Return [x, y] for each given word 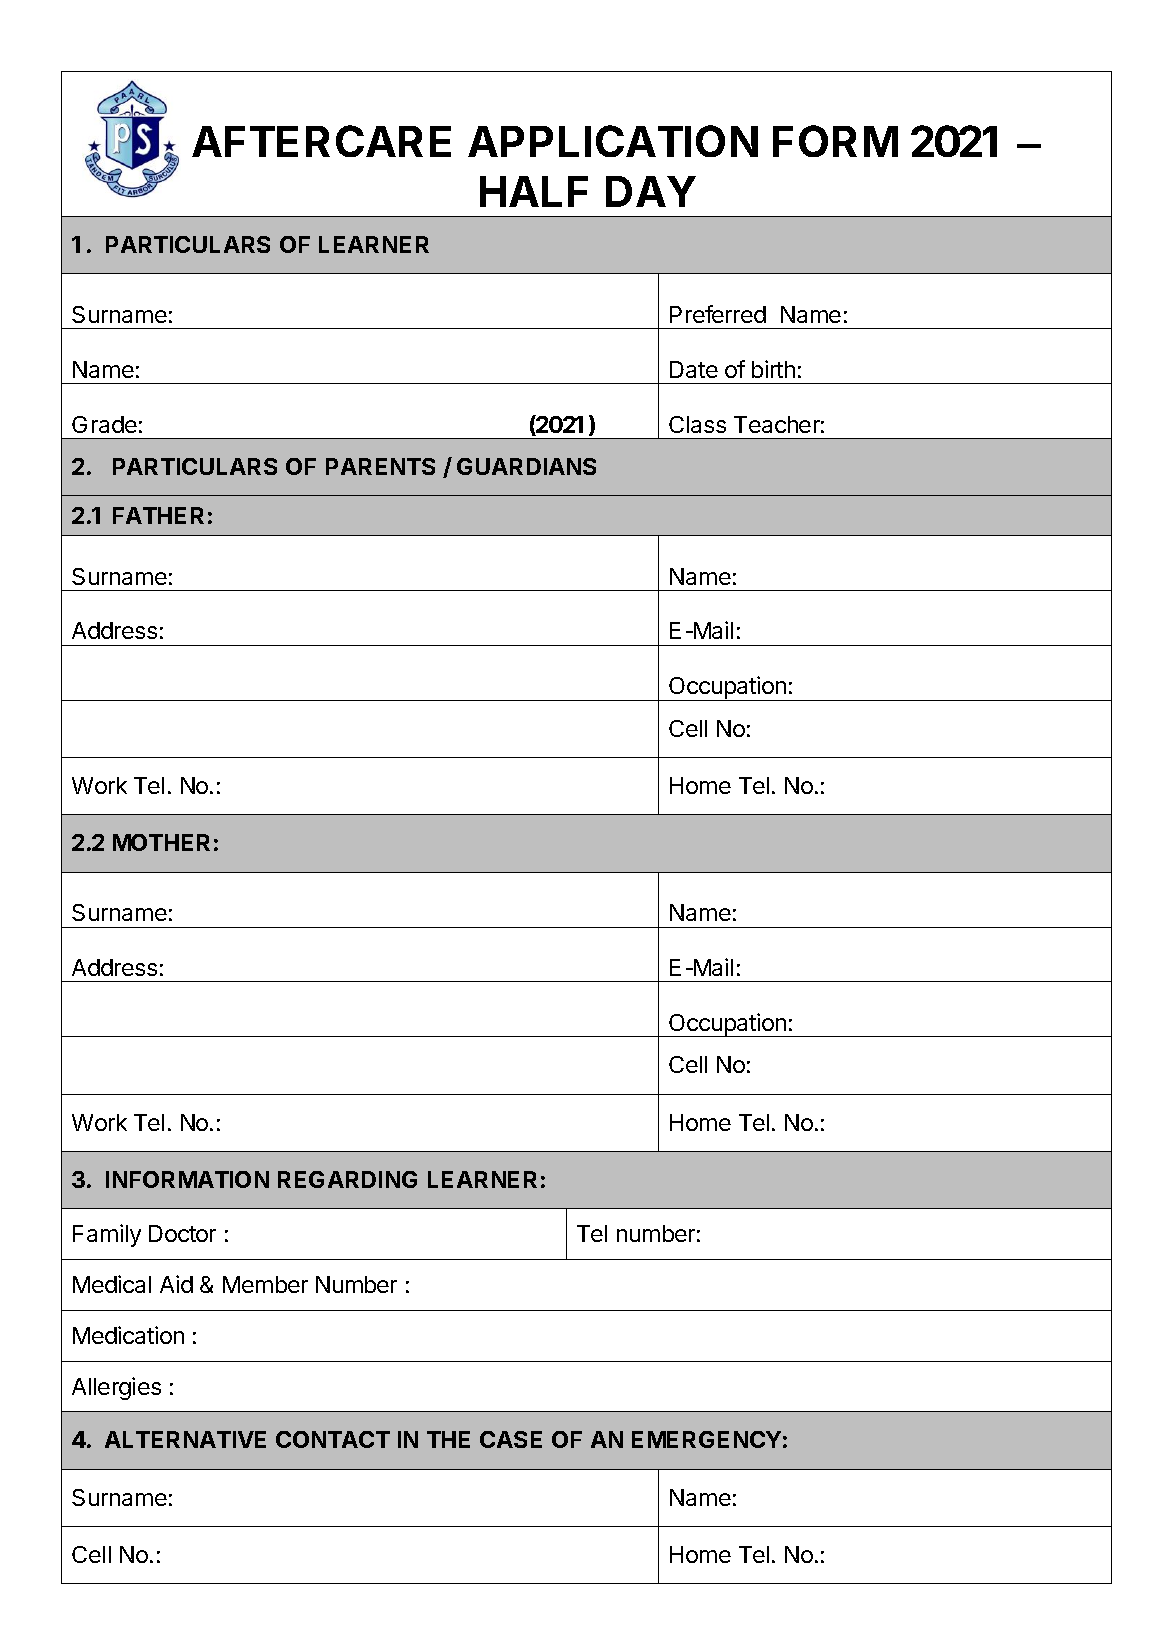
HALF [534, 191]
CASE [511, 1439]
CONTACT [333, 1439]
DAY [651, 191]
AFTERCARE [321, 141]
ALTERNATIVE [185, 1439]
